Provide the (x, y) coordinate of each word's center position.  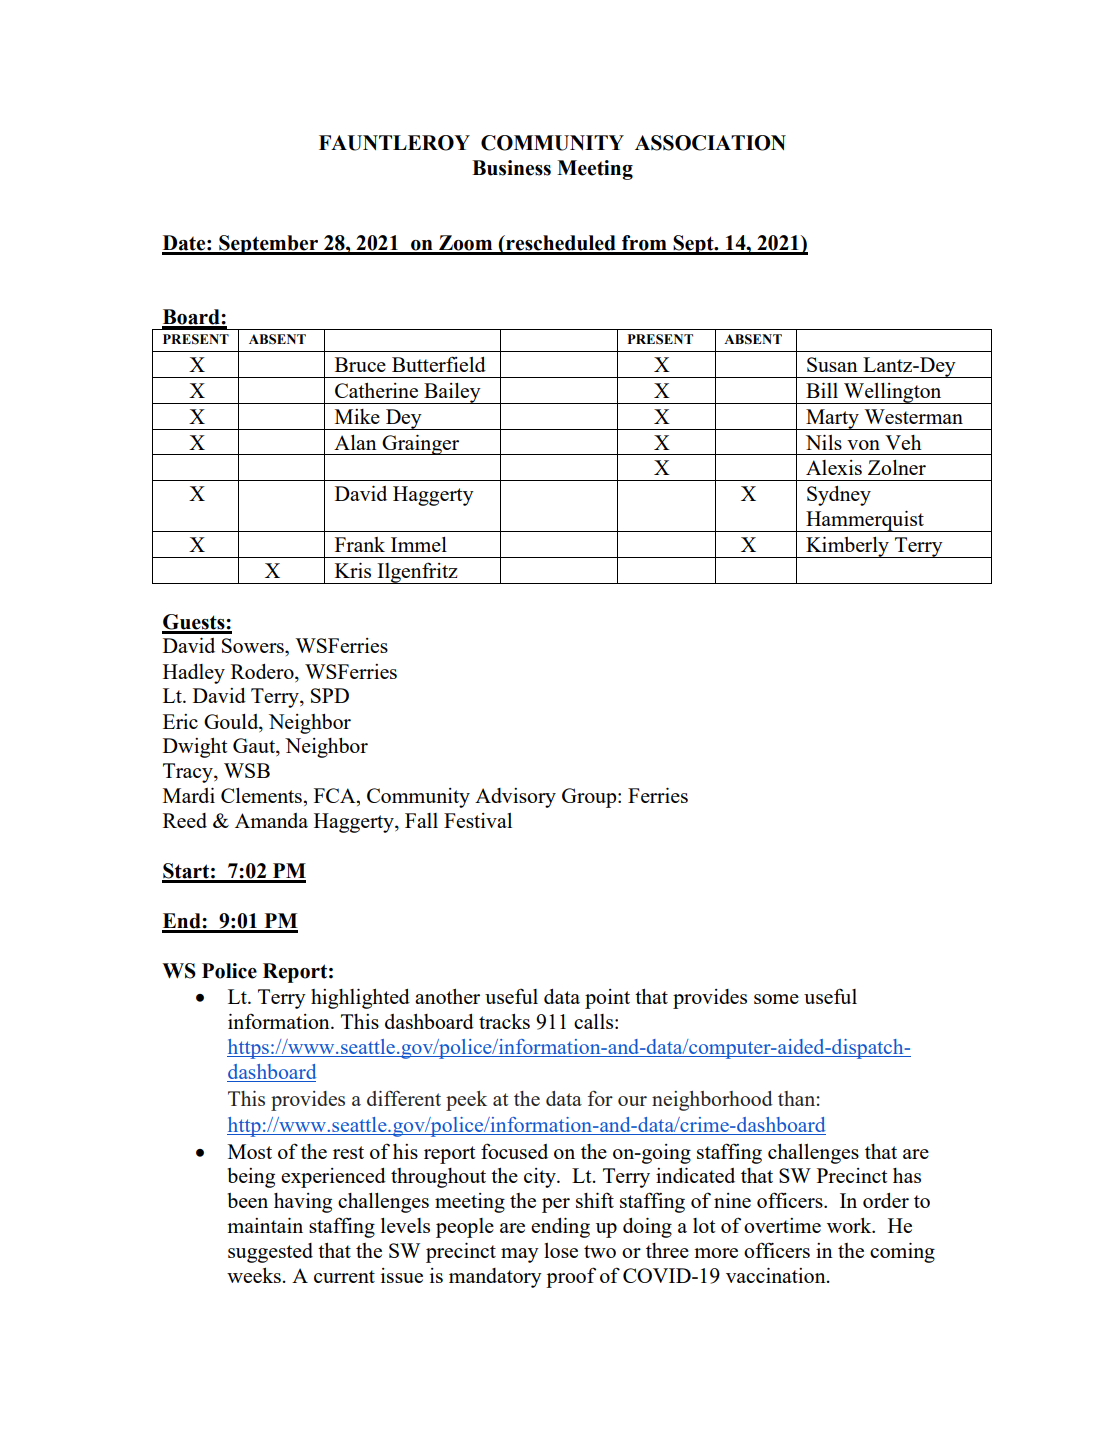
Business (511, 168)
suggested (270, 1253)
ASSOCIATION (710, 143)
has (907, 1175)
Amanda (271, 820)
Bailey (452, 393)
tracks (504, 1021)
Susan (832, 364)
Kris (353, 570)
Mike (357, 416)
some (776, 999)
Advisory (515, 798)
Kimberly (847, 547)
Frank (360, 544)
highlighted (360, 999)
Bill (822, 390)
